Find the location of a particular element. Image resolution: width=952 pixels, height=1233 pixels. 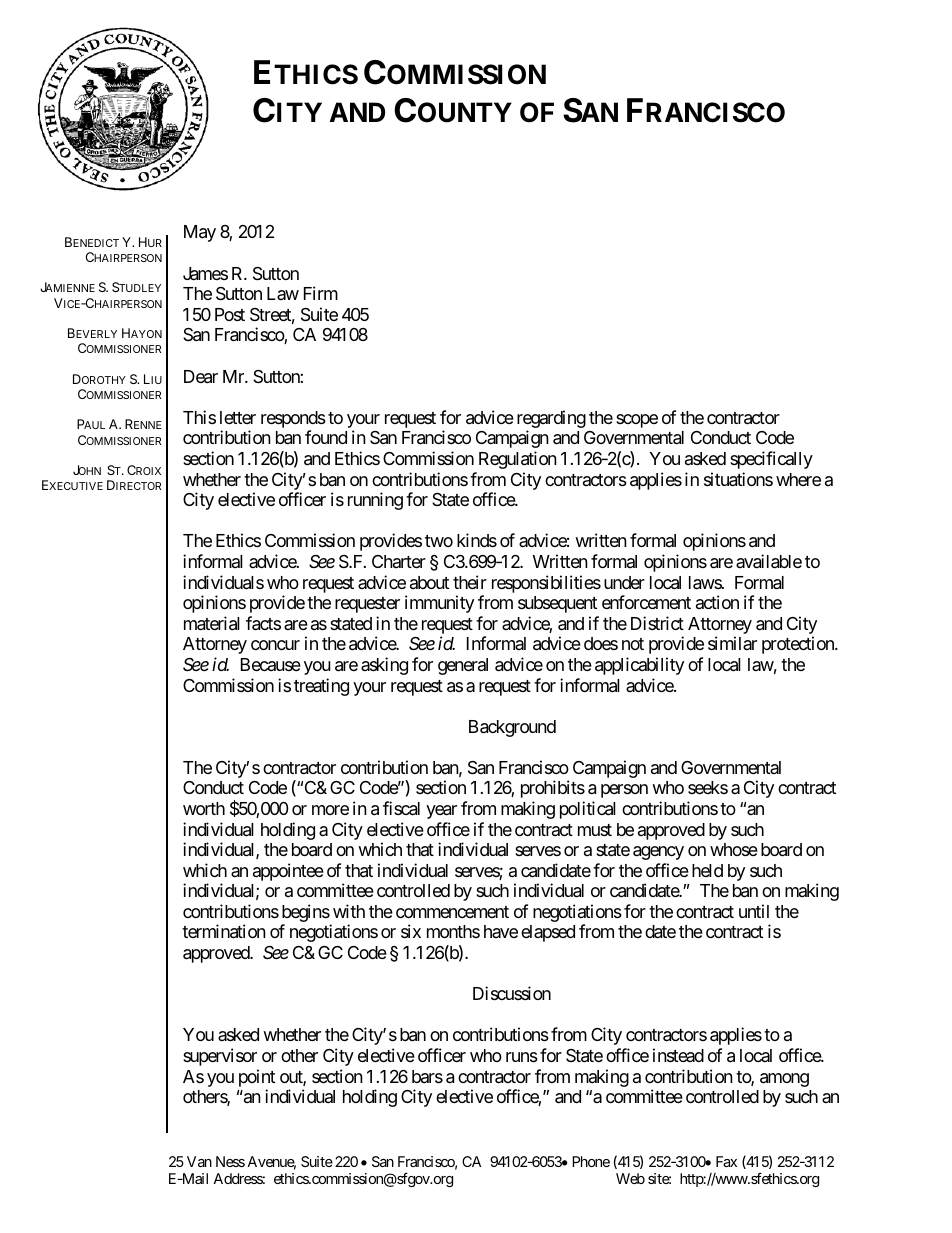

prohibits is located at coordinates (553, 789).
